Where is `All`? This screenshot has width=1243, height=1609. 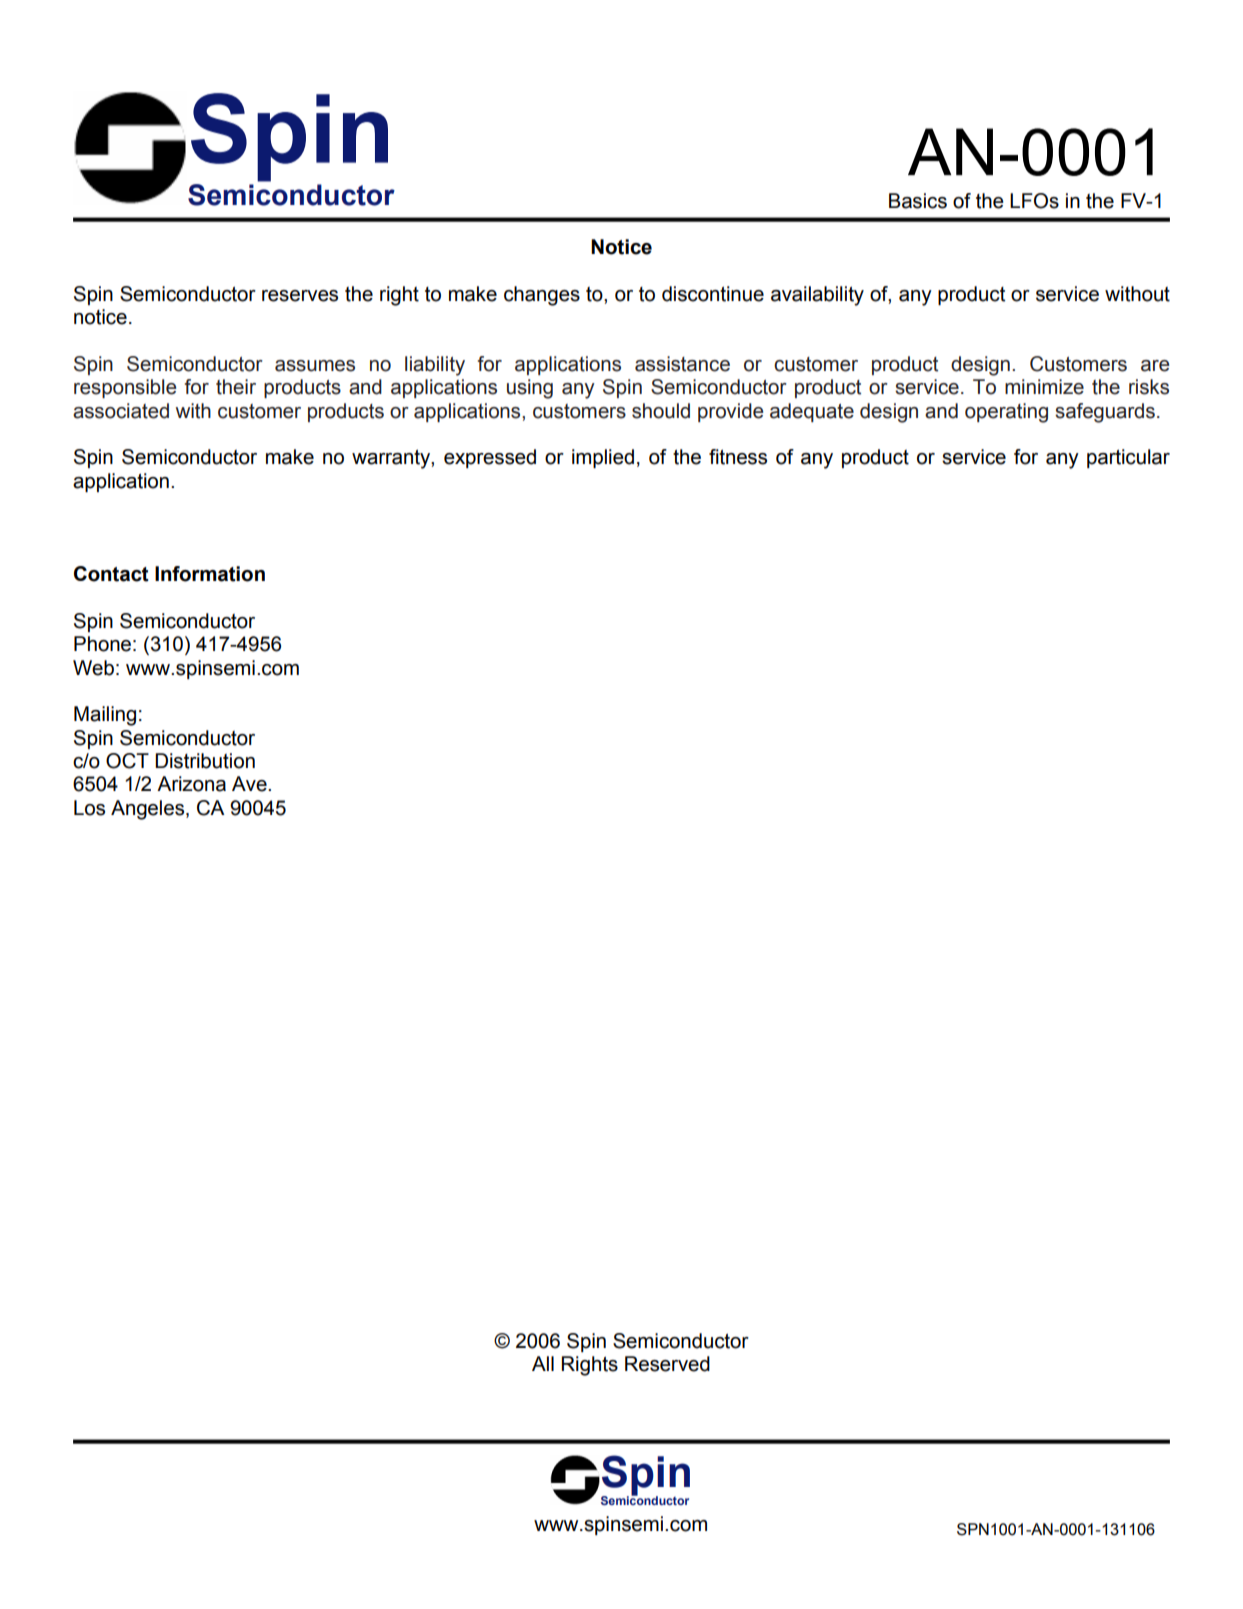
All is located at coordinates (543, 1363).
